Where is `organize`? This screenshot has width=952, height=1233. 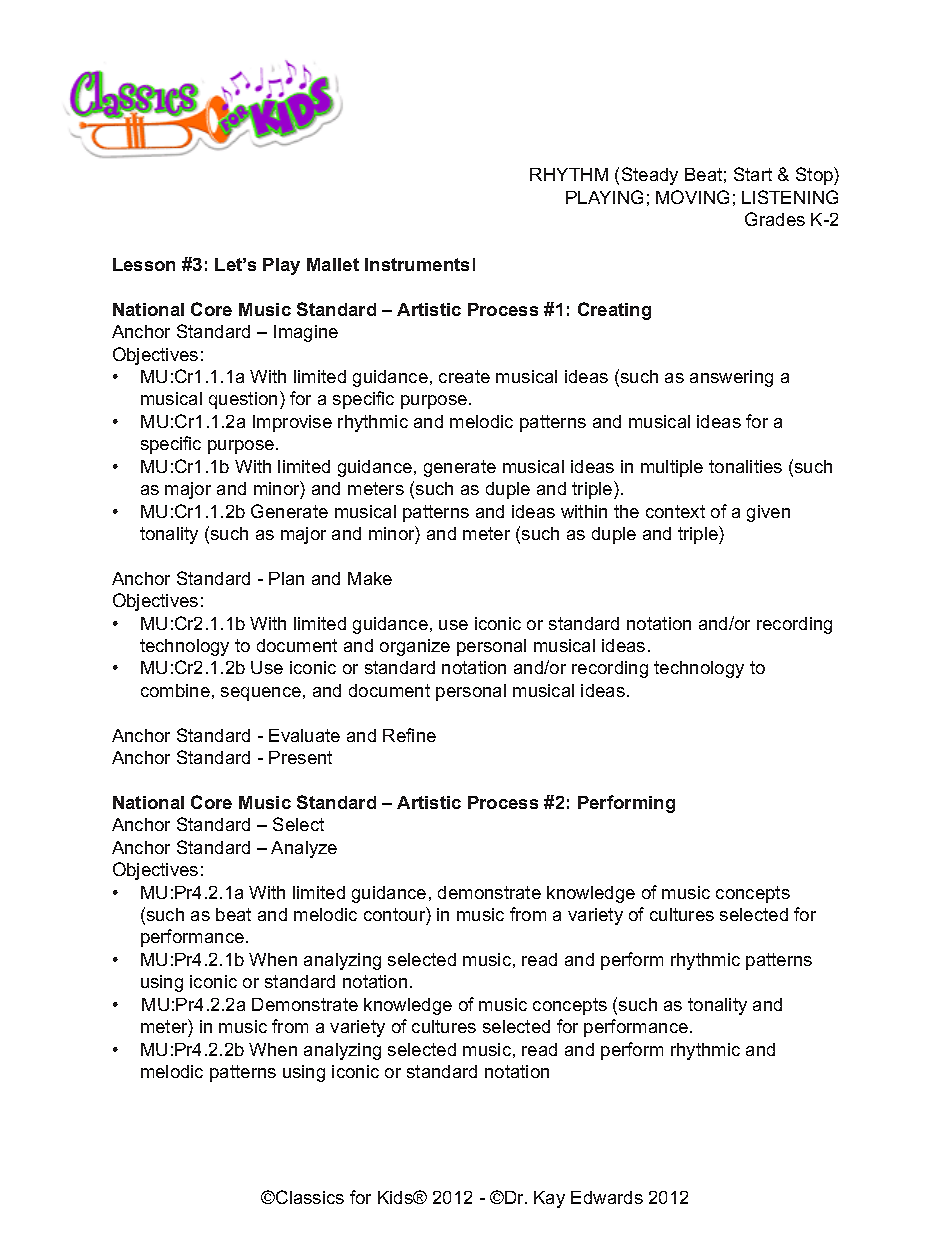
organize is located at coordinates (415, 647).
